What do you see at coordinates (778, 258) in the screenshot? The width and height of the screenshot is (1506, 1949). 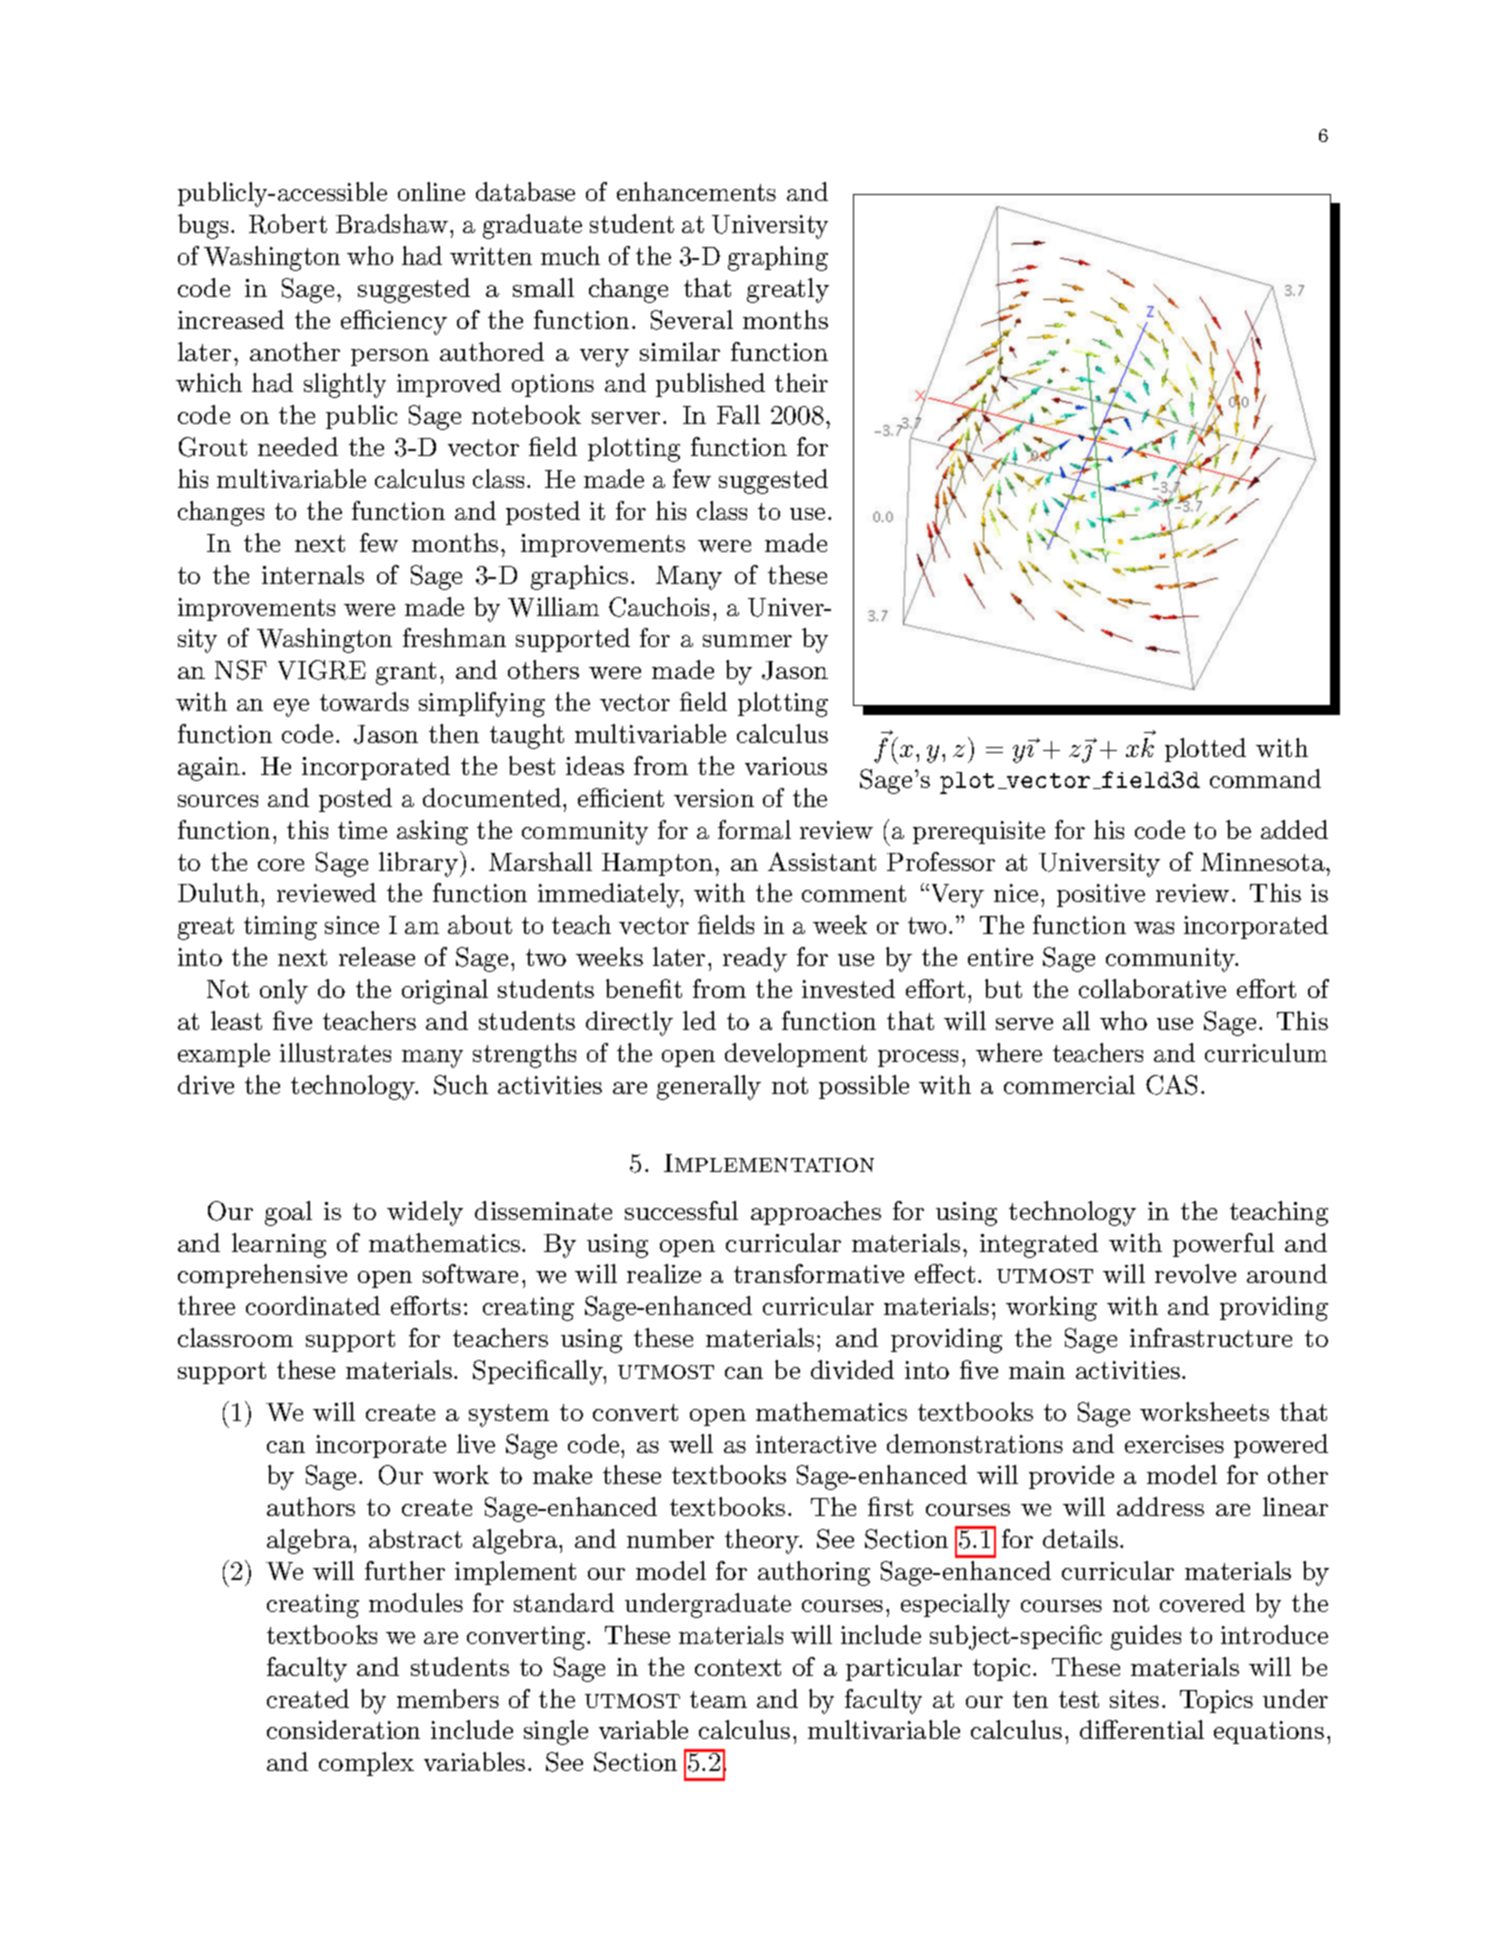 I see `graphing` at bounding box center [778, 258].
